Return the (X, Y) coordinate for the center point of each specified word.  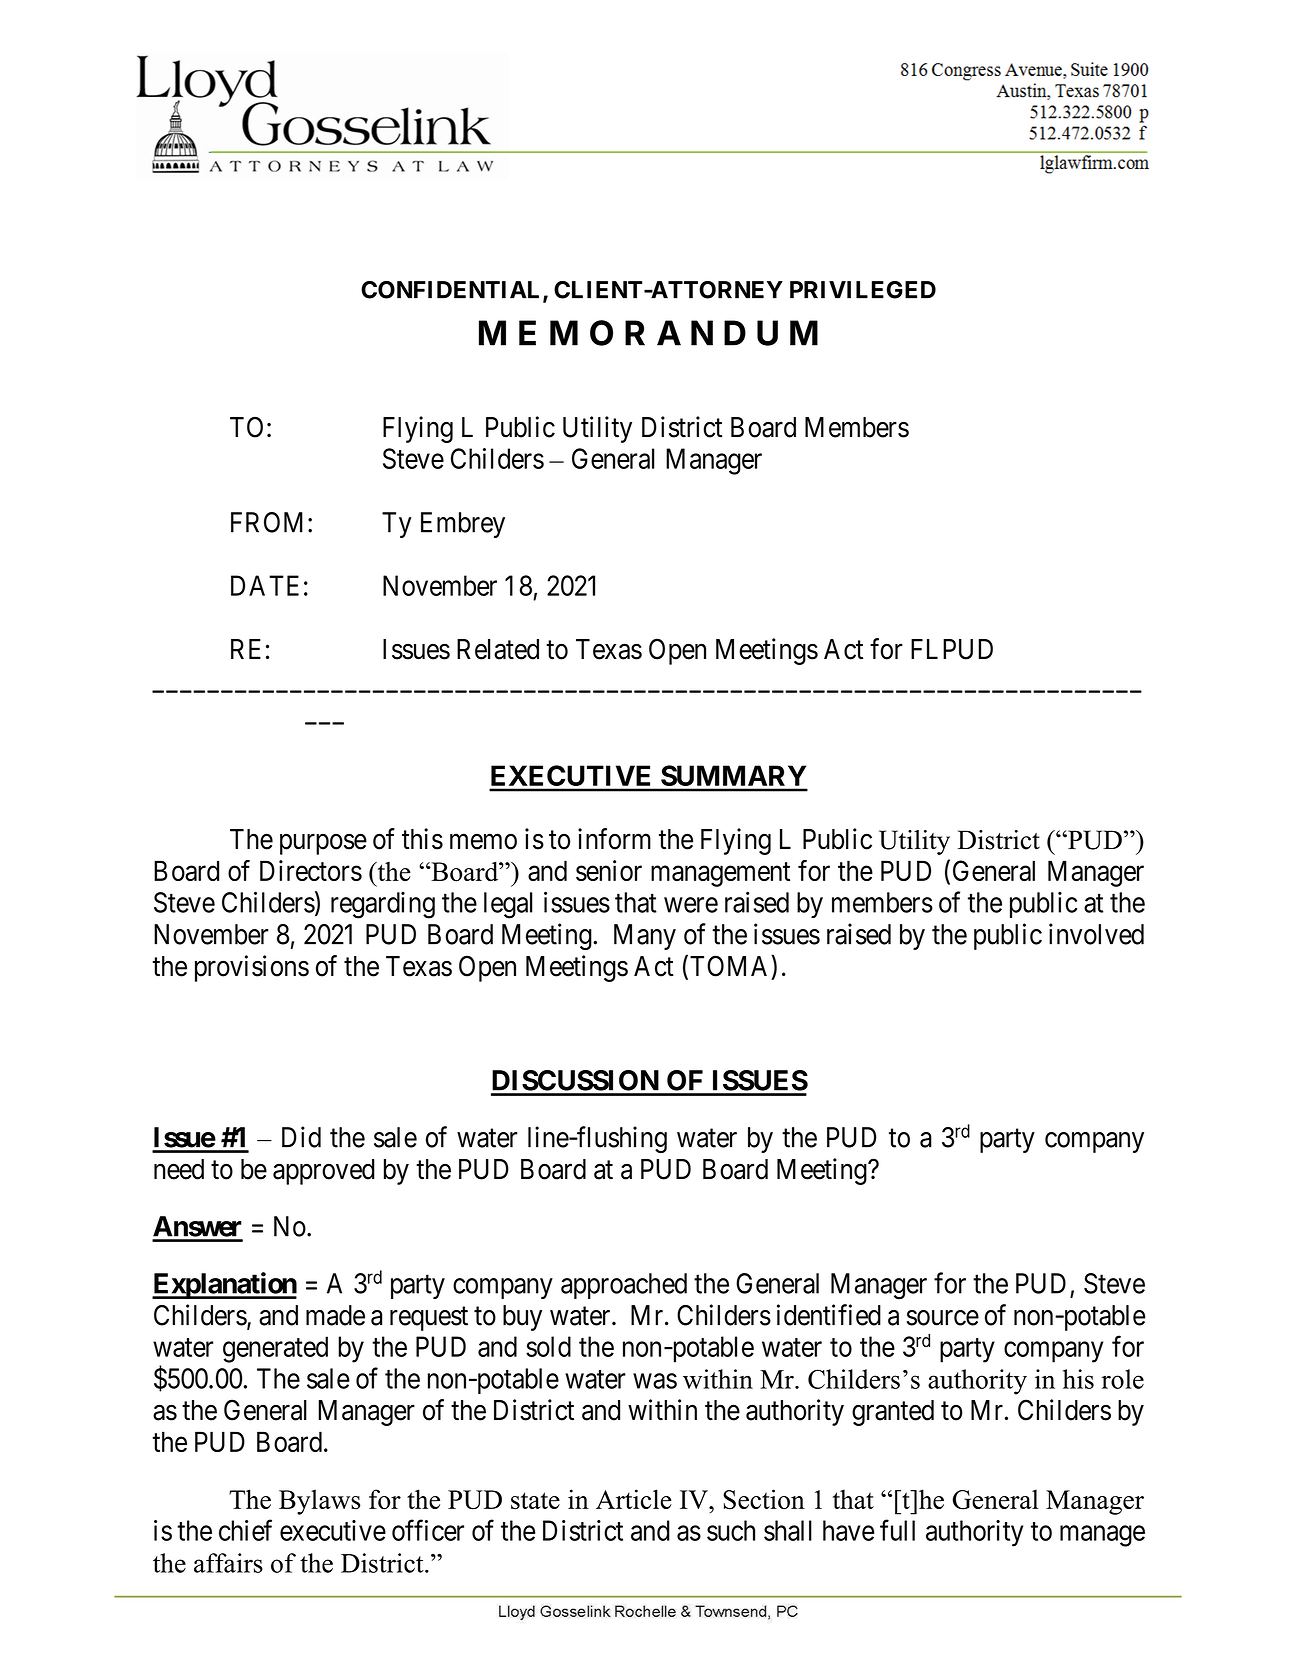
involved (1096, 934)
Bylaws (319, 1502)
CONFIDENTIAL (452, 291)
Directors (311, 870)
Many (645, 937)
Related (498, 649)
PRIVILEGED (863, 290)
